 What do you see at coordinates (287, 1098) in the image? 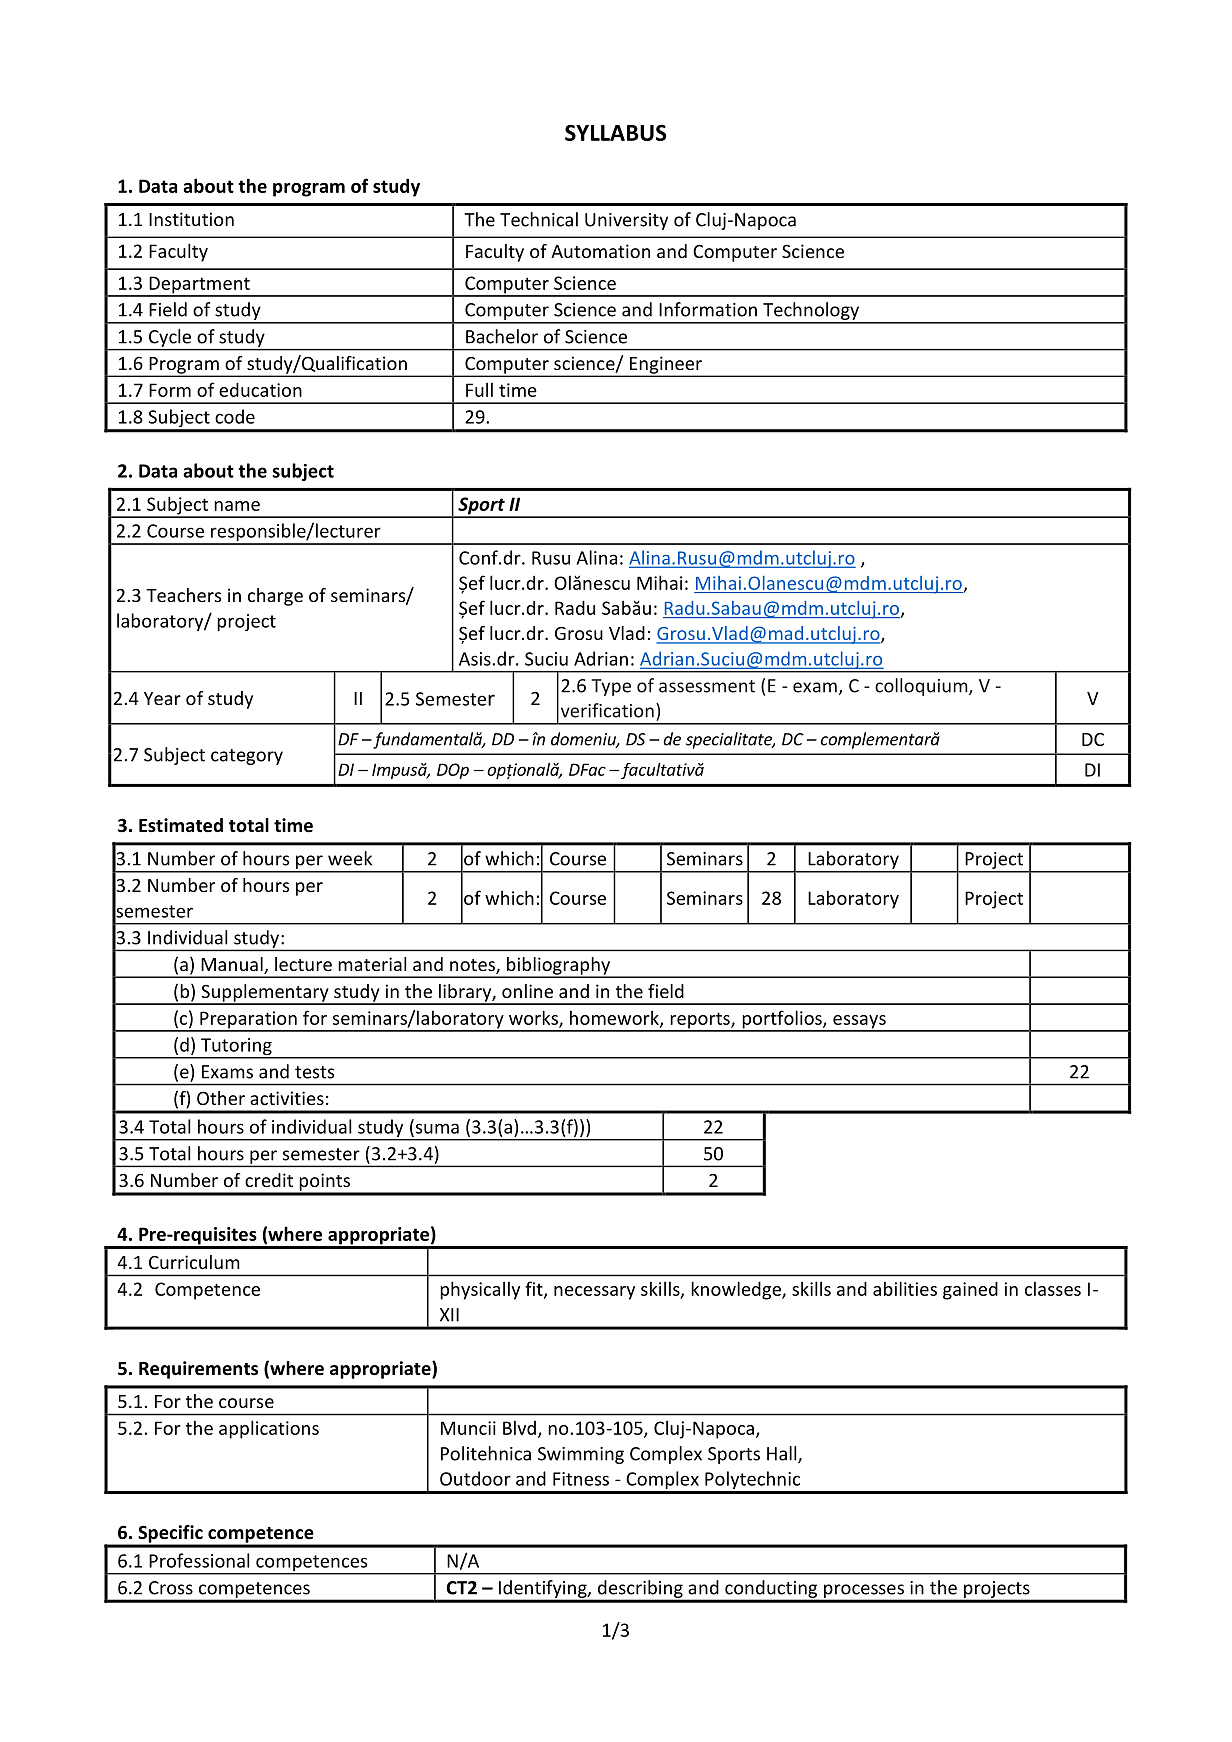
I see `activities` at bounding box center [287, 1098].
